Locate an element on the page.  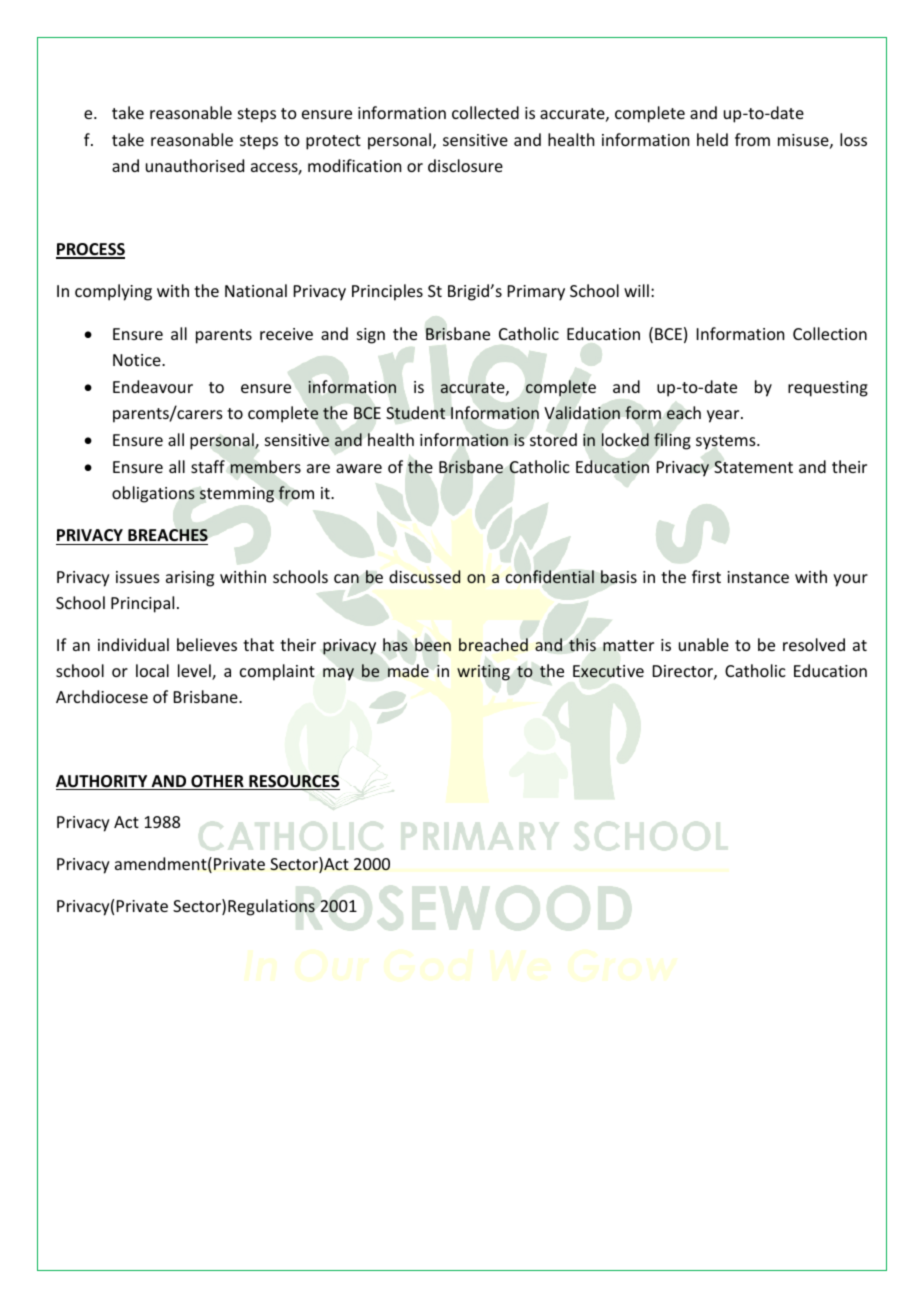
held is located at coordinates (712, 139).
